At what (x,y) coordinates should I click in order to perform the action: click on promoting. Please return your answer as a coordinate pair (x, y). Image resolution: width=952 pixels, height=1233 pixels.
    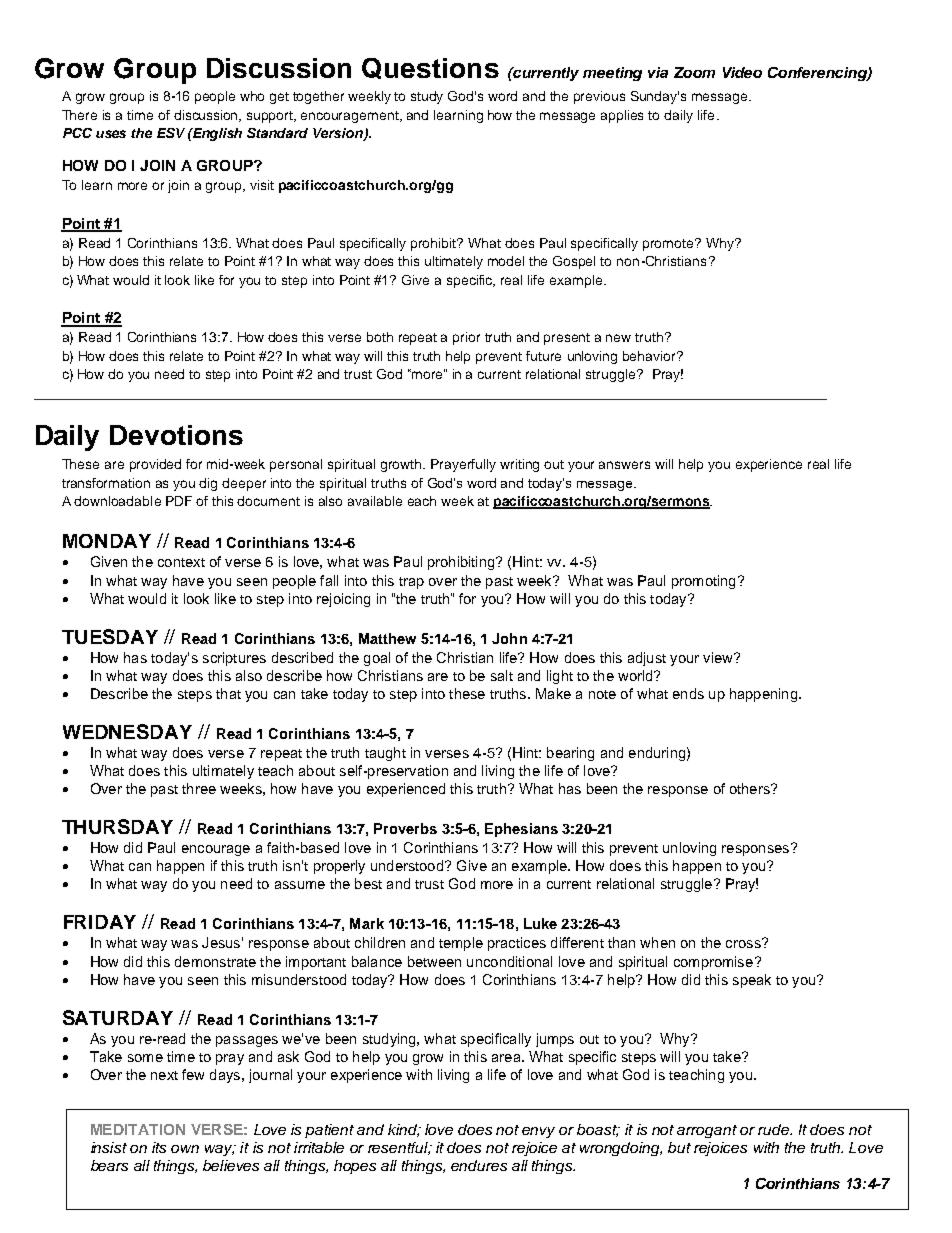
    Looking at the image, I should click on (703, 582).
